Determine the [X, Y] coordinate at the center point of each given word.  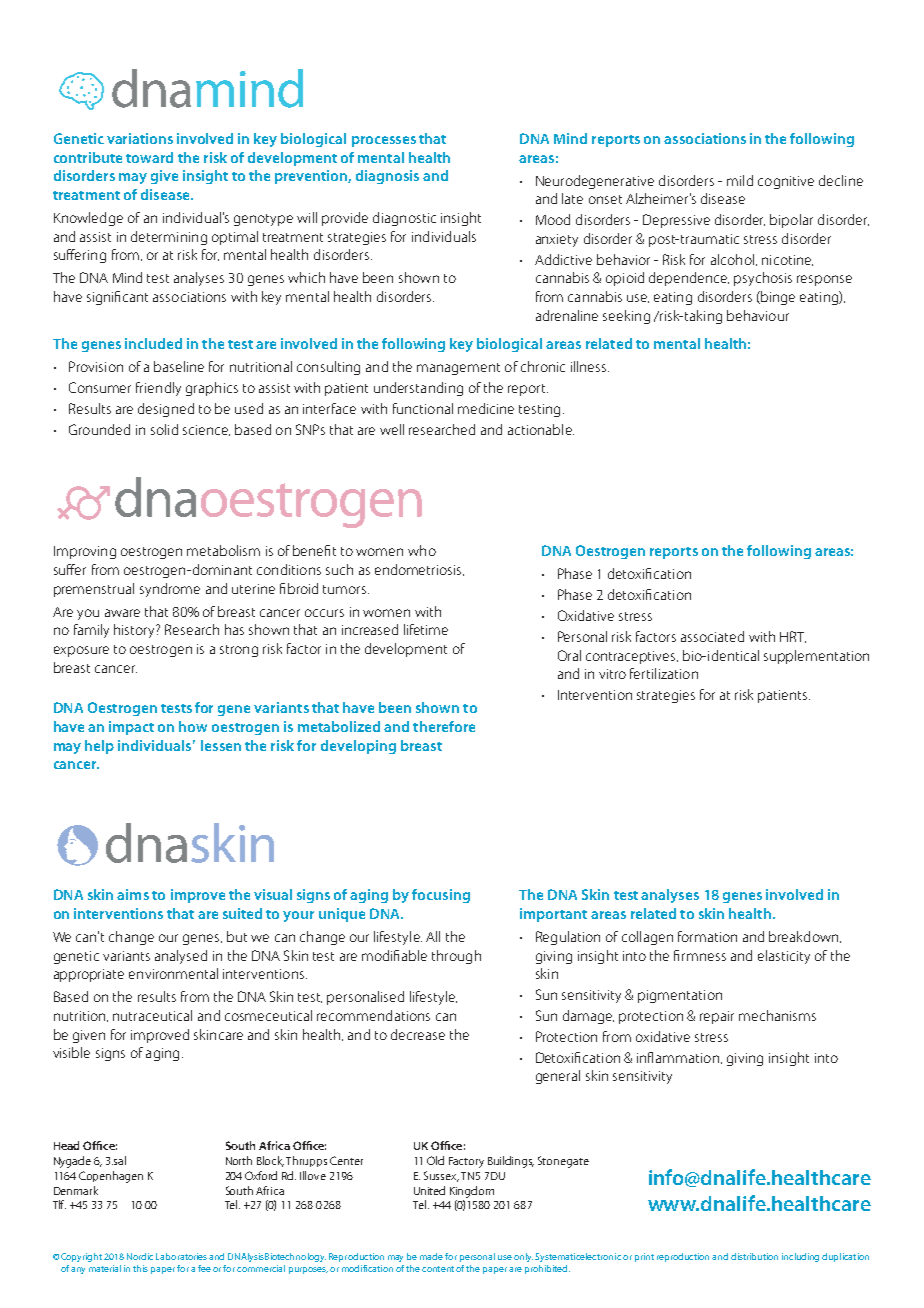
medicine [486, 408]
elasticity [784, 957]
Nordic [140, 1256]
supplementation [816, 657]
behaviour [758, 315]
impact [131, 728]
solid [164, 429]
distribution [754, 1256]
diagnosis [387, 177]
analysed [181, 957]
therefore [444, 726]
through [456, 957]
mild [740, 180]
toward [149, 157]
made [431, 1256]
